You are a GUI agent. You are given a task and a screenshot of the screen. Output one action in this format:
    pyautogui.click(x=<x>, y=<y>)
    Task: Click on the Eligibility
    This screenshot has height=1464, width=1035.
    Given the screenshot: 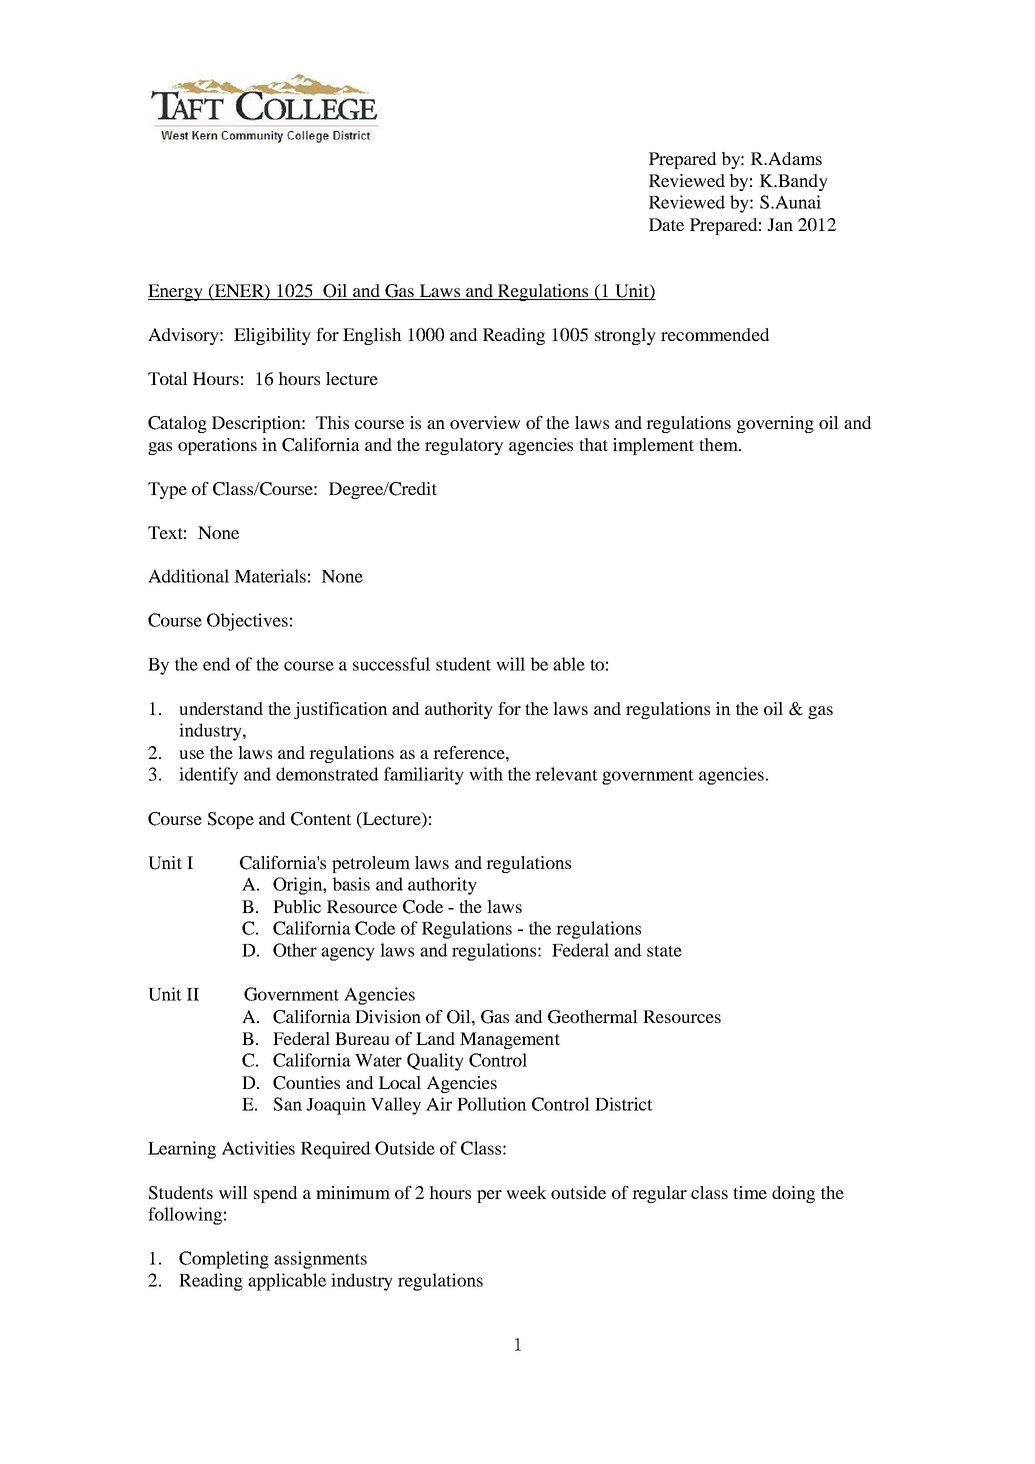 What is the action you would take?
    pyautogui.click(x=272, y=336)
